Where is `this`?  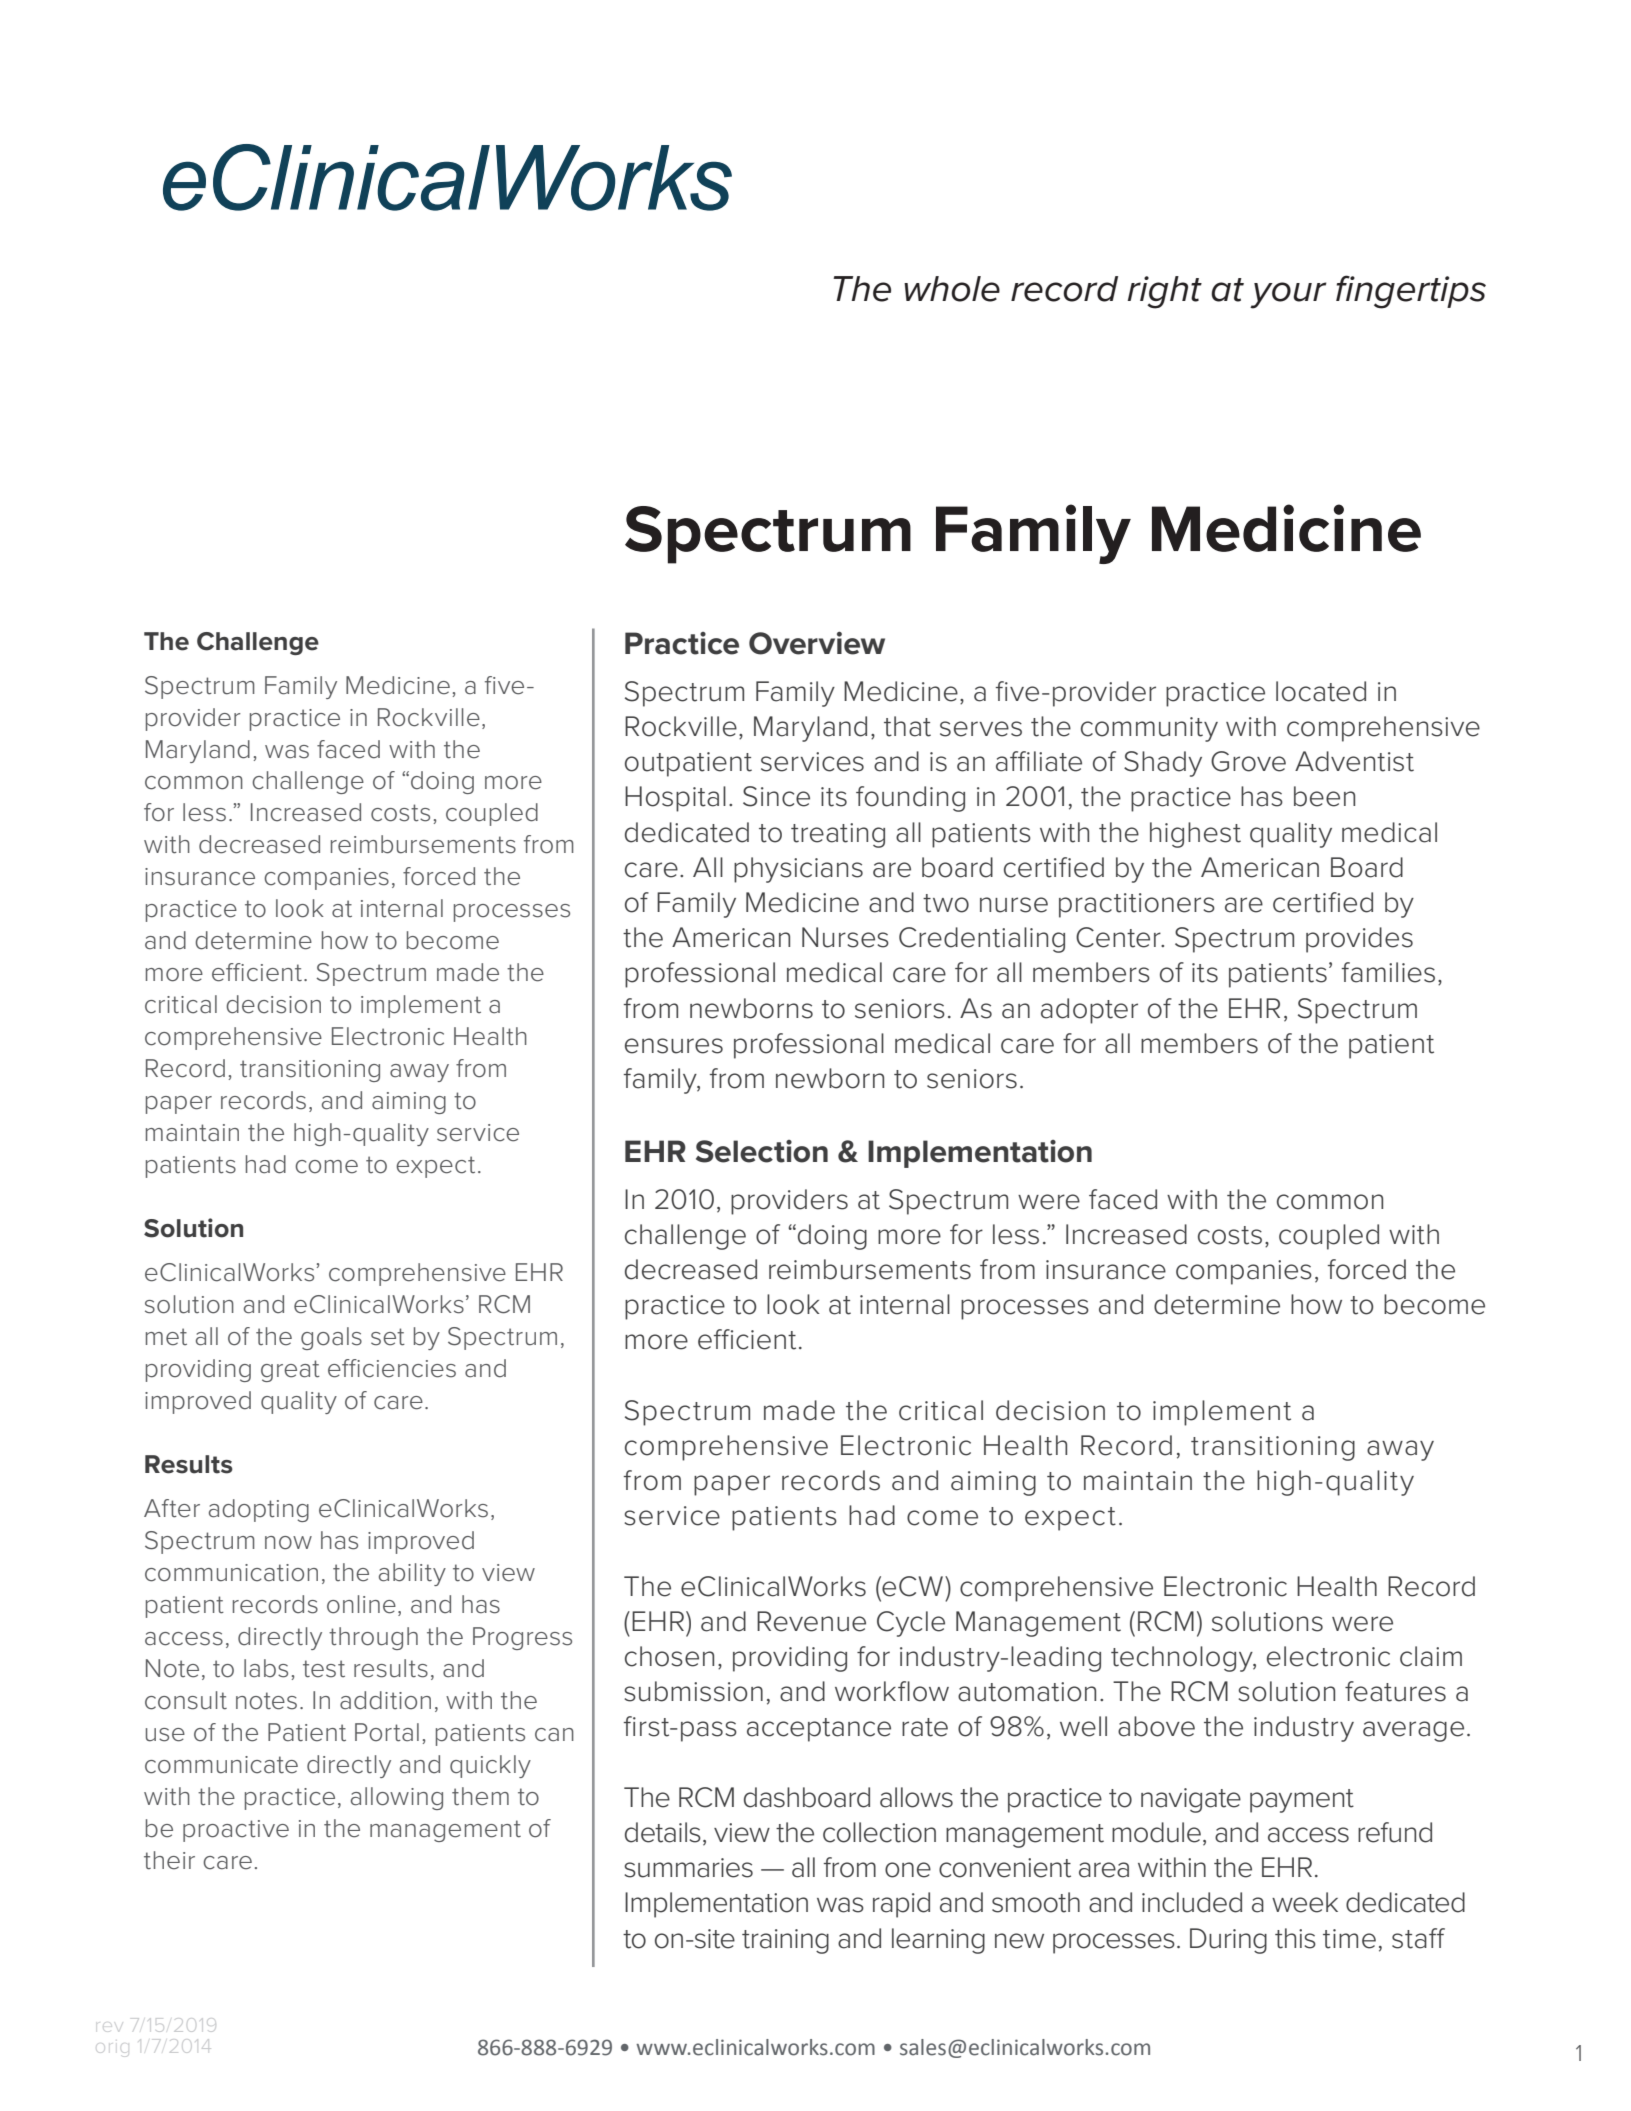
this is located at coordinates (1295, 1938).
